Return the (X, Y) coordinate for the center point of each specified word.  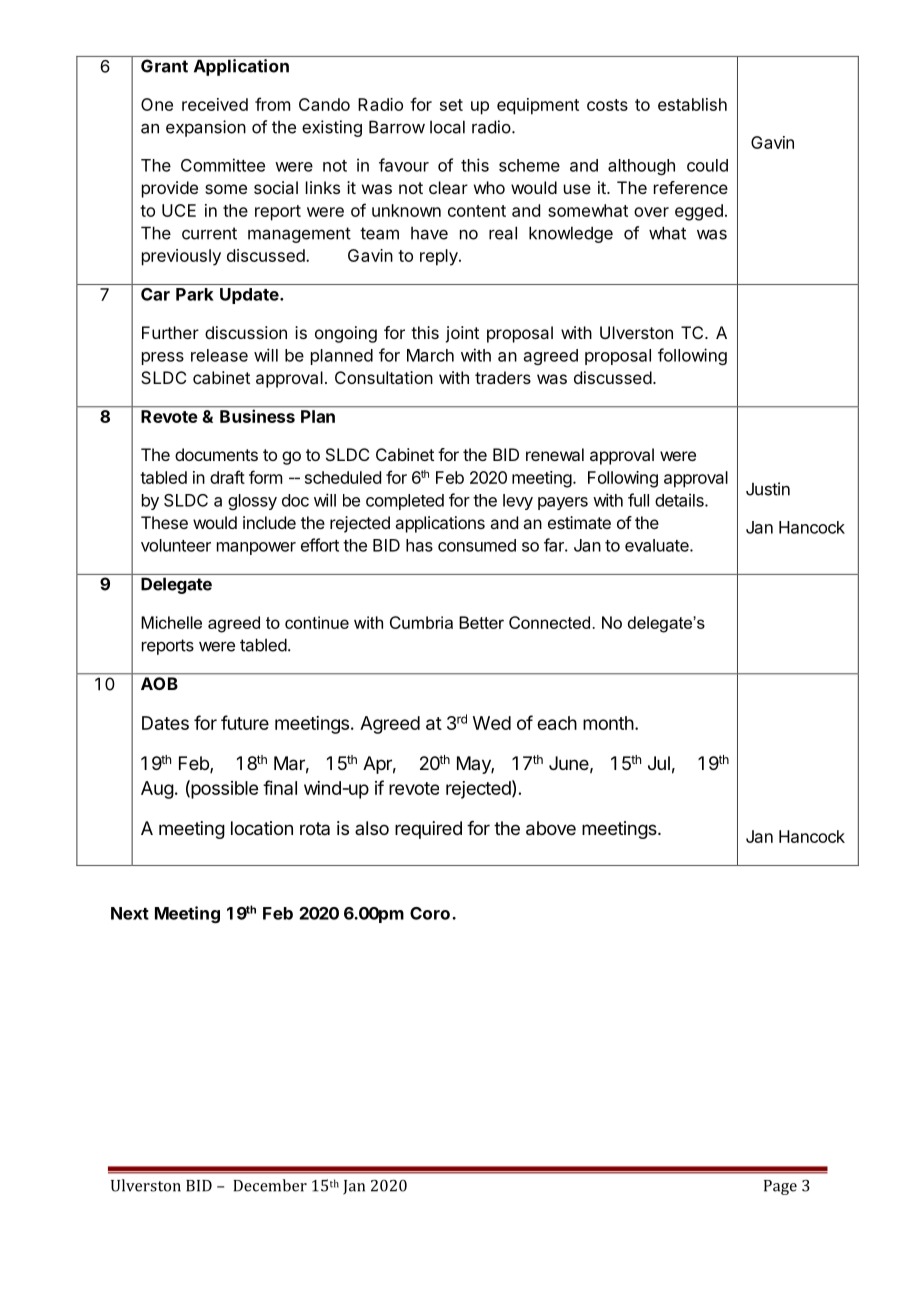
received (215, 104)
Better (481, 622)
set (451, 105)
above (551, 828)
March (430, 355)
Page (780, 1187)
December (270, 1185)
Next (130, 913)
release (219, 355)
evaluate (658, 545)
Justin (768, 489)
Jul (659, 763)
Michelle (171, 622)
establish (692, 104)
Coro (430, 913)
